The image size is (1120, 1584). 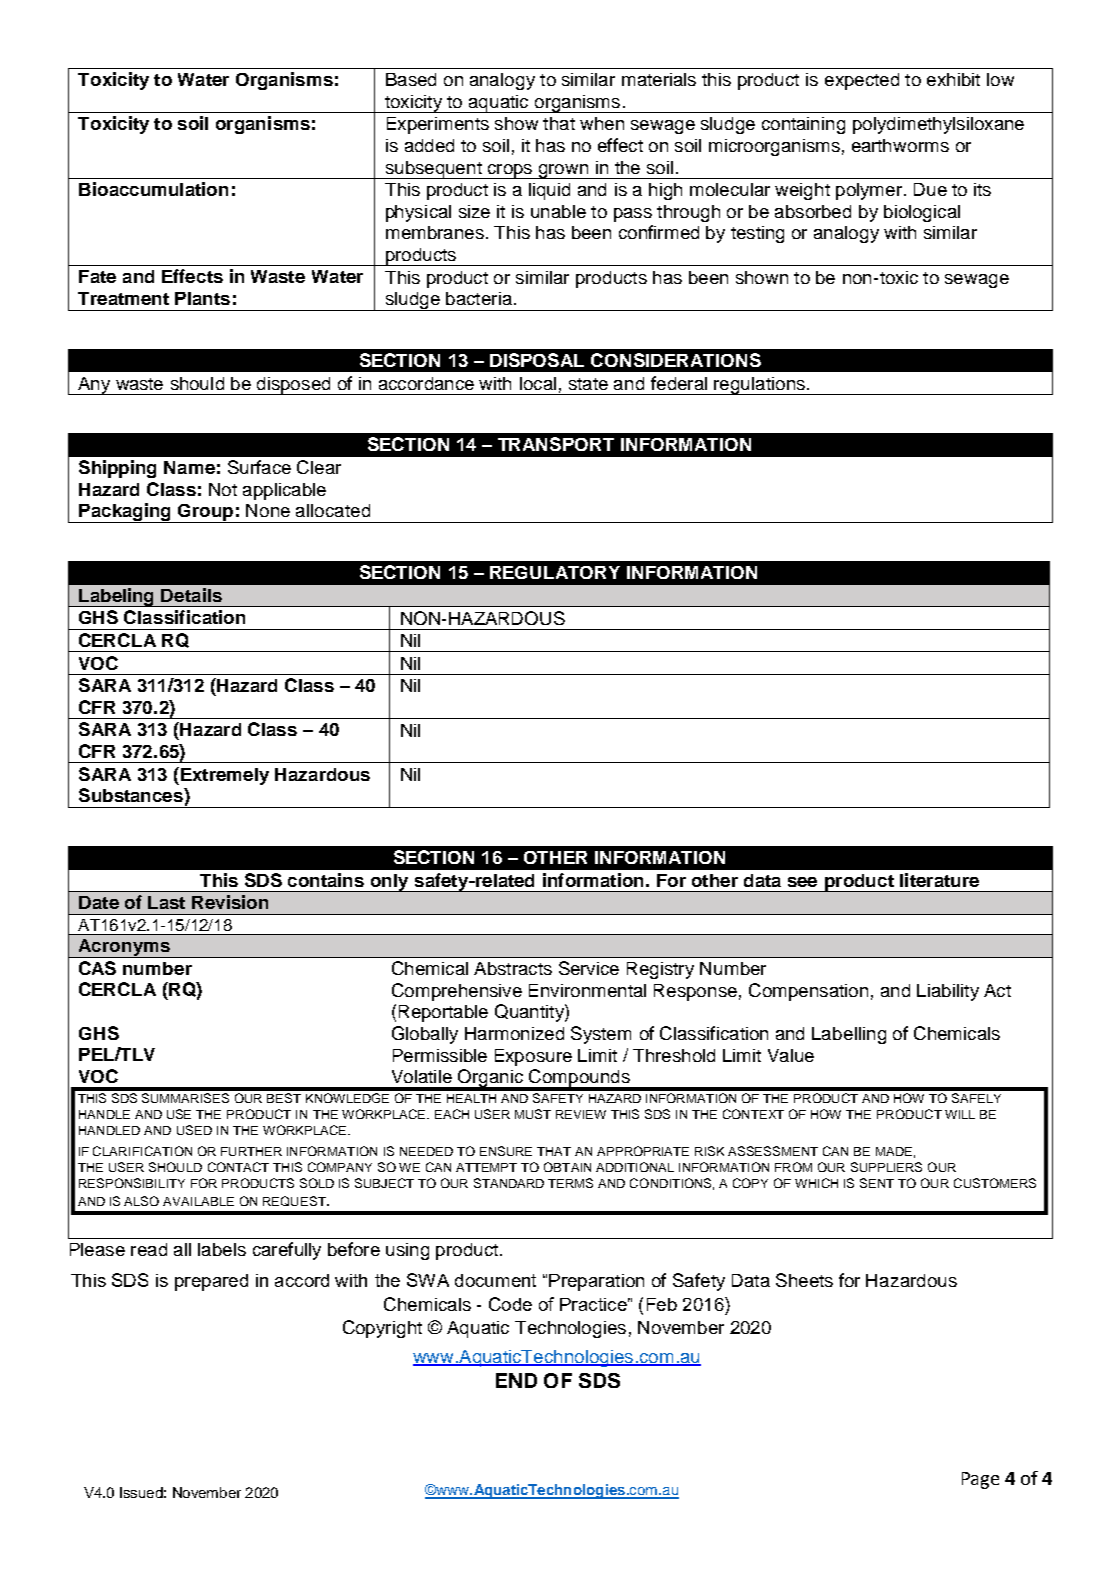 What do you see at coordinates (211, 1282) in the document?
I see `prepared` at bounding box center [211, 1282].
